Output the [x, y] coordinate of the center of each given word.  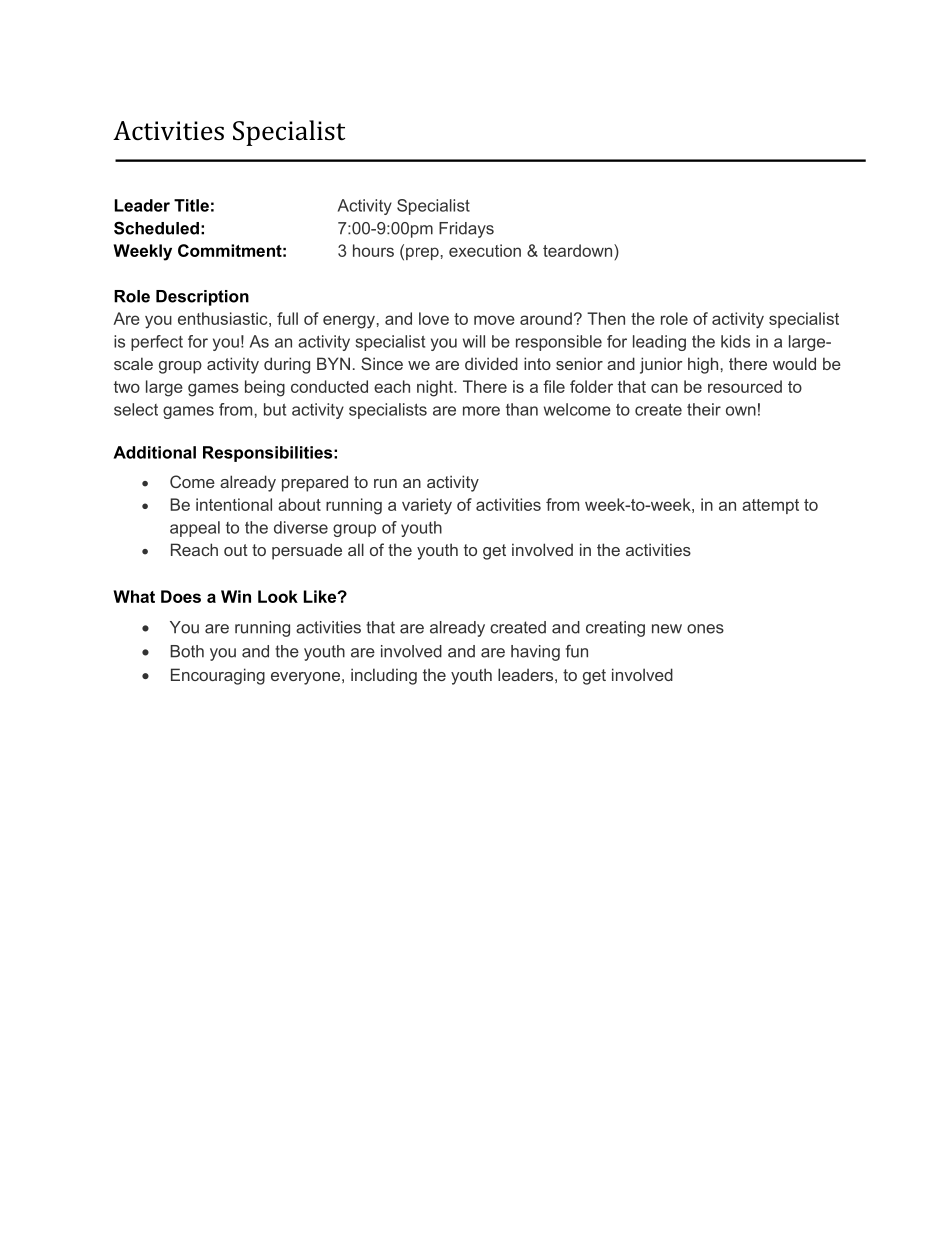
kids [735, 341]
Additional [154, 452]
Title [191, 205]
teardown [579, 250]
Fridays [466, 230]
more [481, 411]
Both [187, 651]
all [356, 549]
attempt [770, 506]
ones [705, 629]
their [704, 409]
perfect [157, 343]
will [474, 341]
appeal [195, 529]
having [535, 653]
